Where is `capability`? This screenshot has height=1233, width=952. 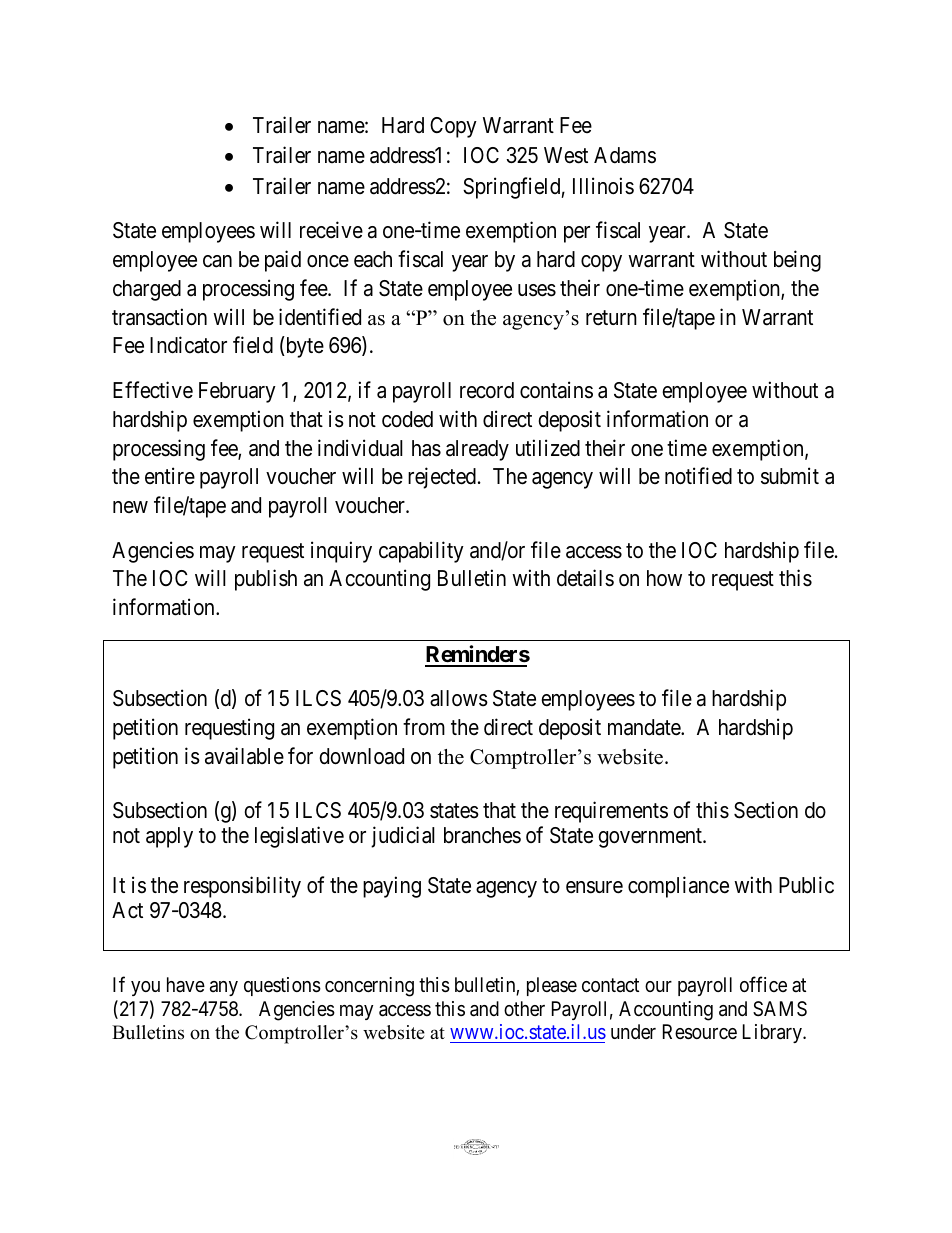
capability is located at coordinates (421, 552).
